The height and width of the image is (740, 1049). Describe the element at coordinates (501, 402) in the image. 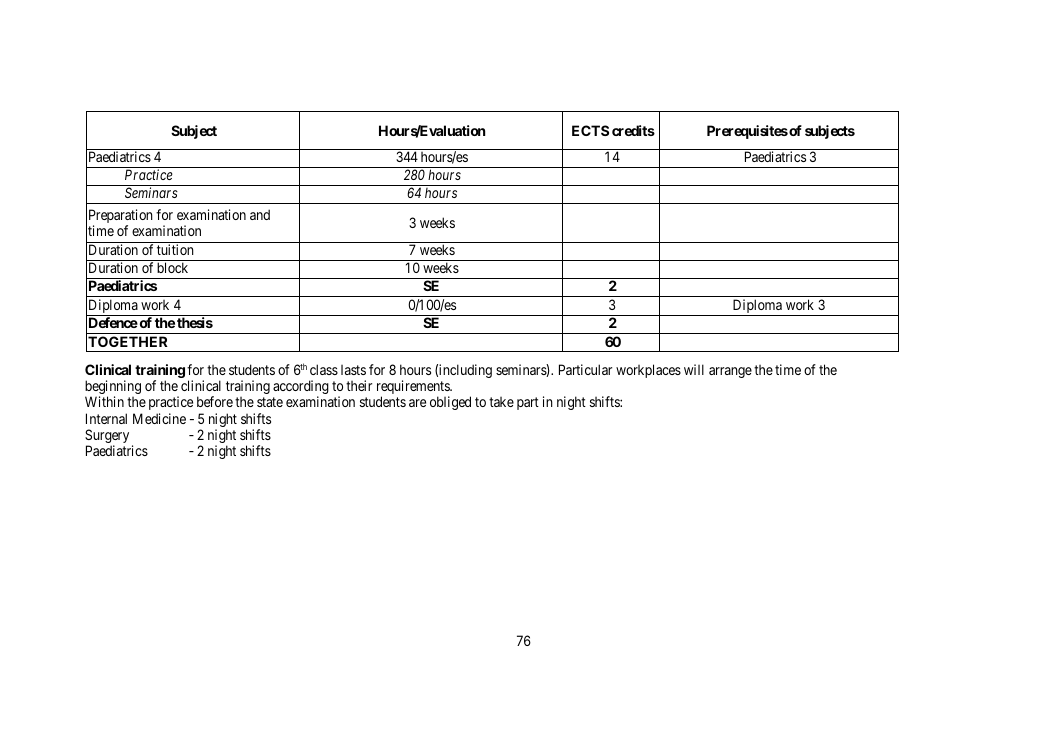

I see `take` at that location.
